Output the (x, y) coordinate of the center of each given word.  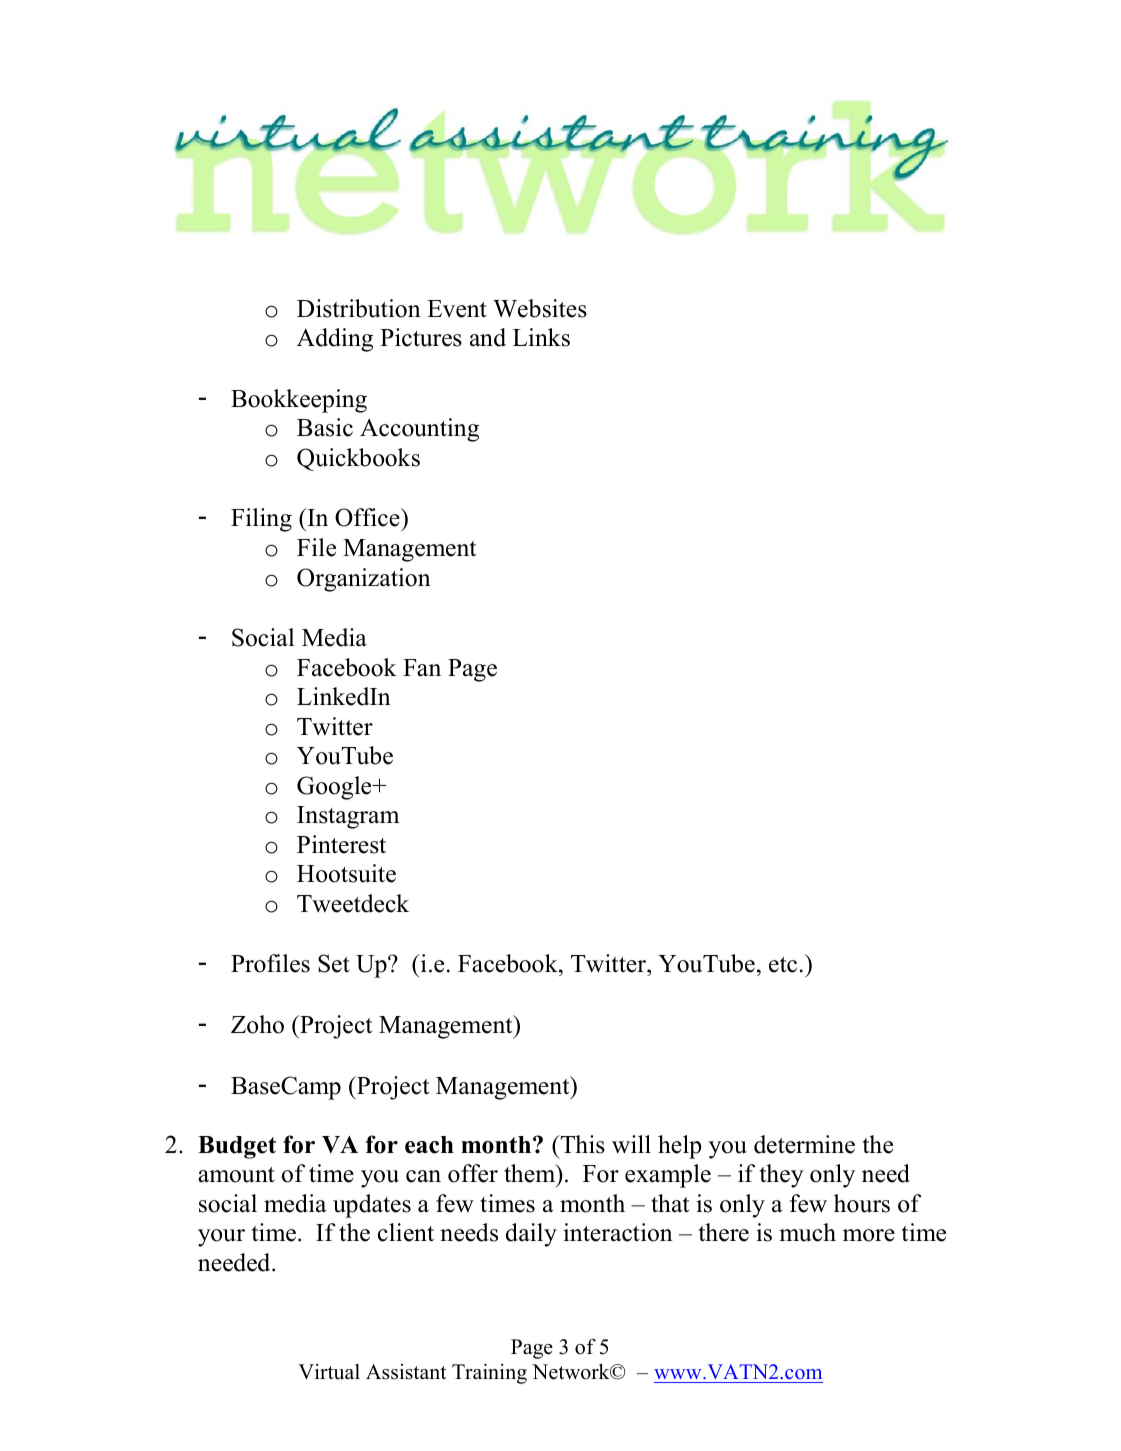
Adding (335, 340)
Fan (422, 668)
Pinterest (341, 844)
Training (489, 1374)
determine (804, 1144)
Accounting (419, 430)
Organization (364, 580)
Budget (237, 1147)
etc (783, 965)
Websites (540, 308)
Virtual (329, 1372)
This (581, 1144)
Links (541, 337)
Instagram (348, 817)
